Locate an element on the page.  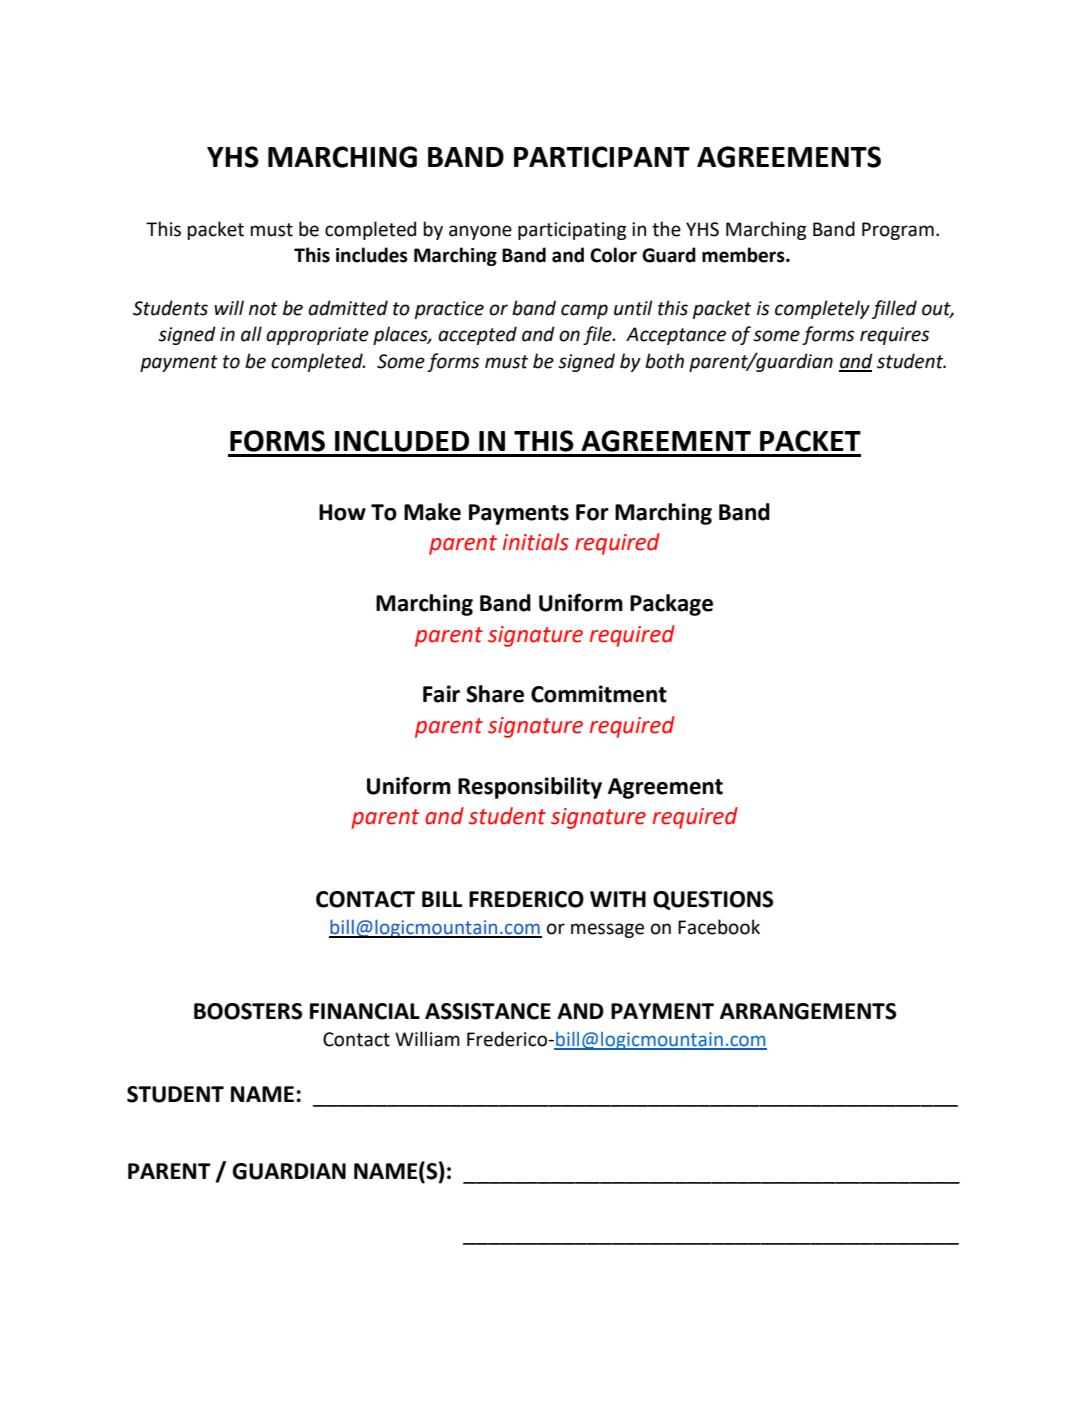
Commitment is located at coordinates (599, 694).
